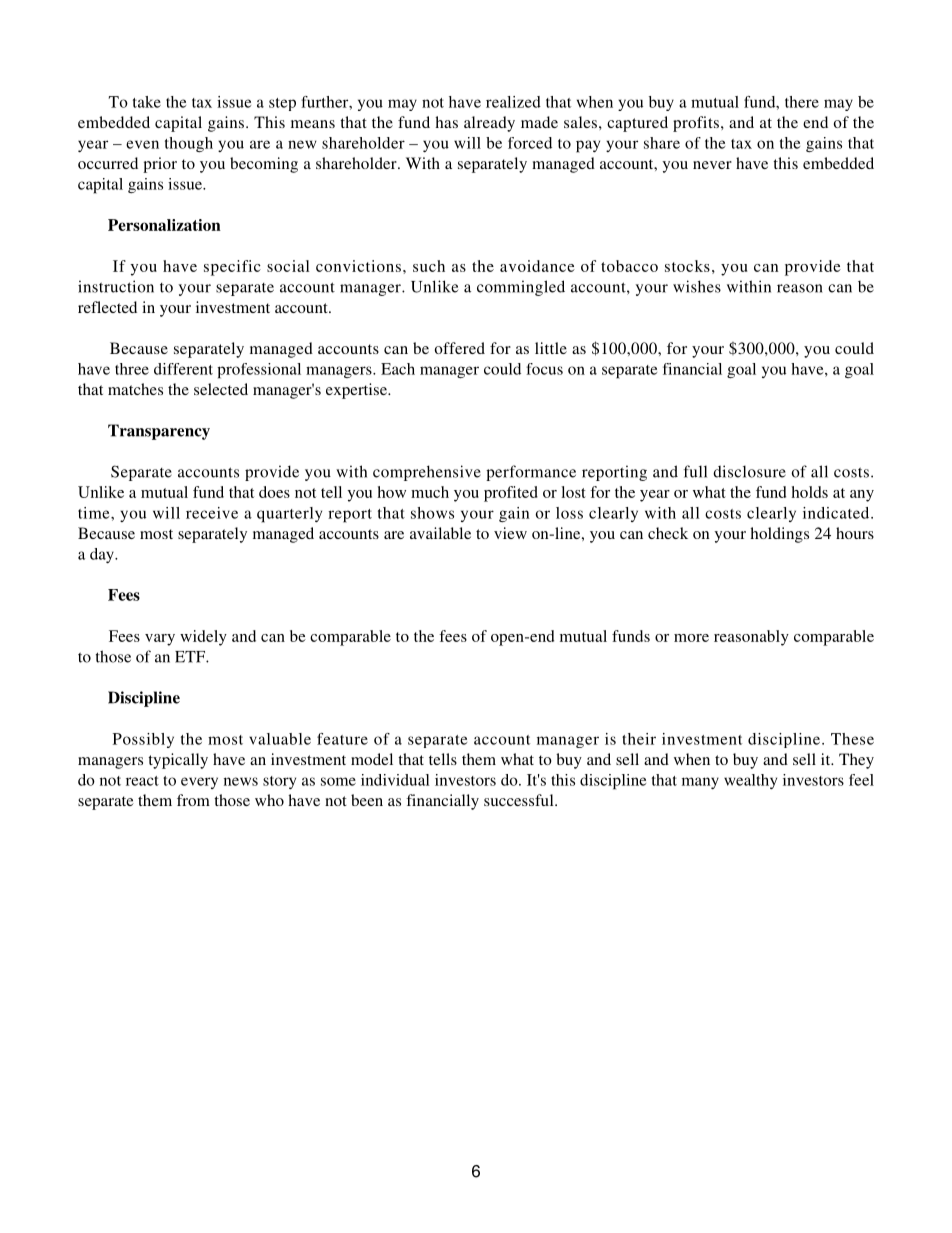 Image resolution: width=952 pixels, height=1233 pixels. Describe the element at coordinates (520, 800) in the screenshot. I see `successful` at that location.
